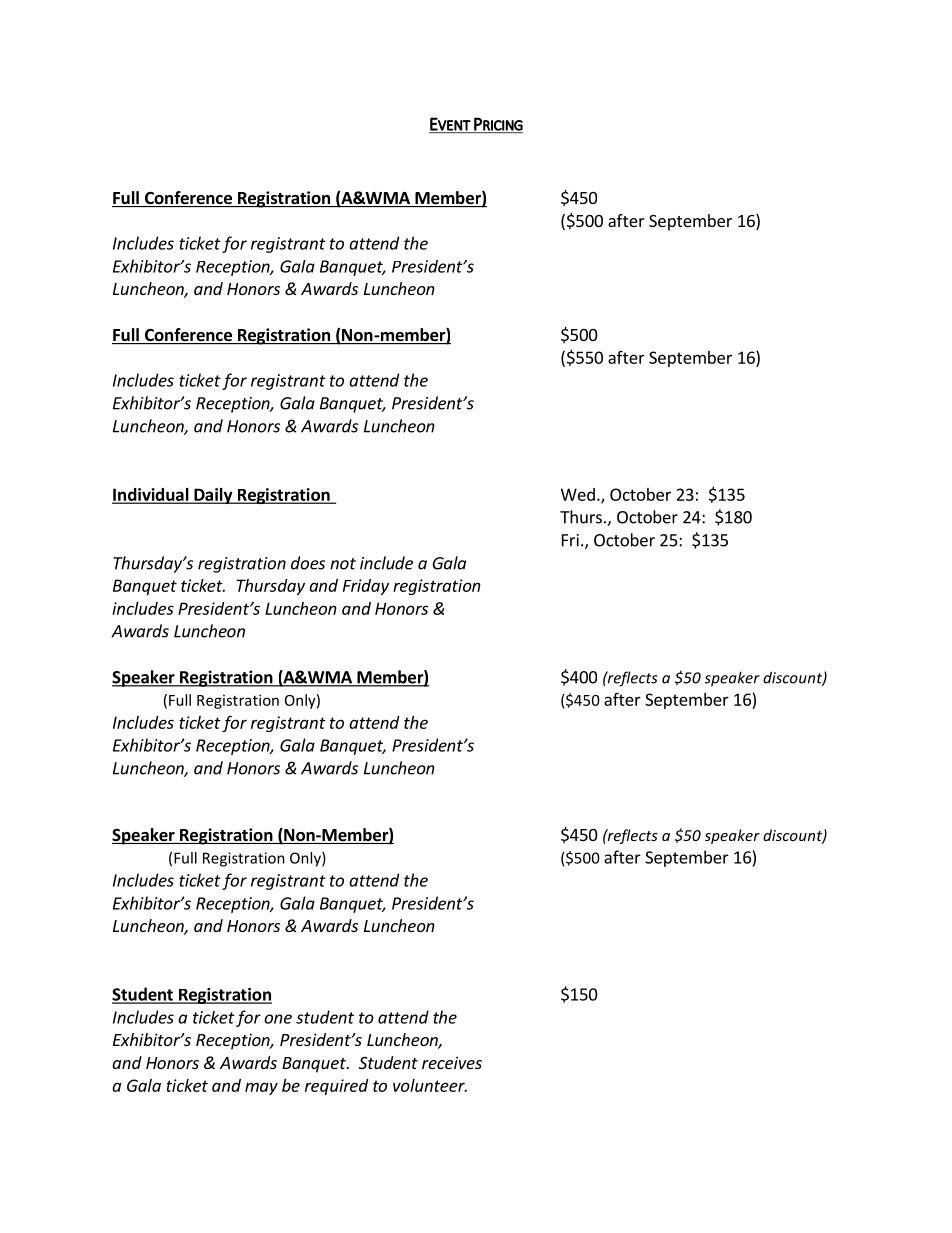 The image size is (952, 1233). What do you see at coordinates (261, 1088) in the screenshot?
I see `may` at bounding box center [261, 1088].
